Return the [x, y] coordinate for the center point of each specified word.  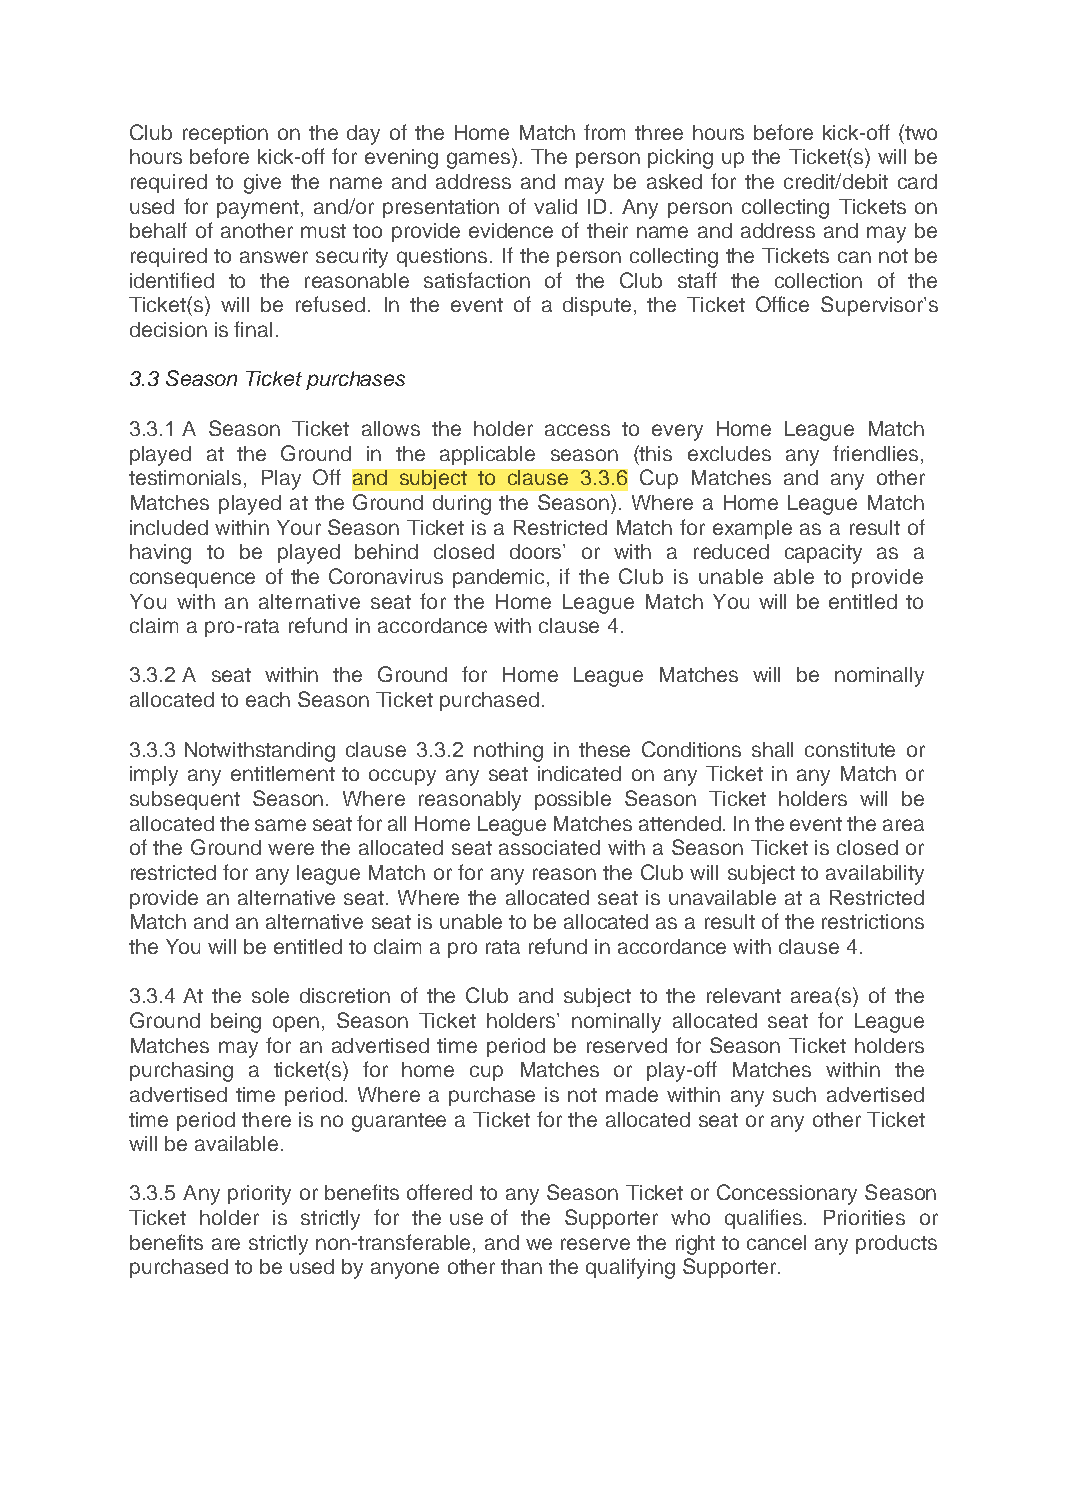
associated [549, 847]
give [262, 184]
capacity [823, 554]
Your [299, 527]
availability [875, 875]
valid [555, 206]
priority [259, 1195]
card [917, 181]
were [291, 849]
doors [537, 551]
